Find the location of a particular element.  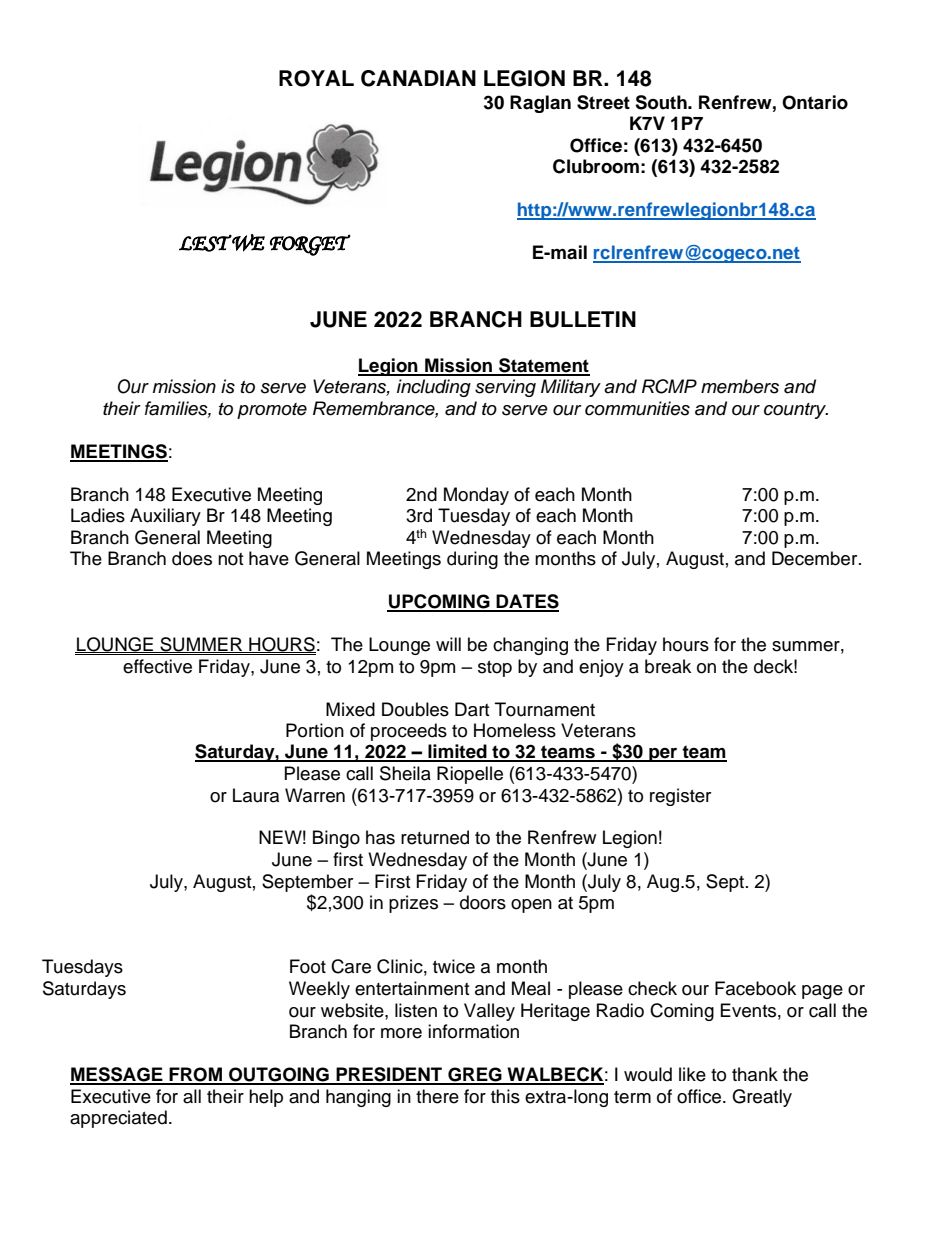

ROYAL is located at coordinates (316, 78).
